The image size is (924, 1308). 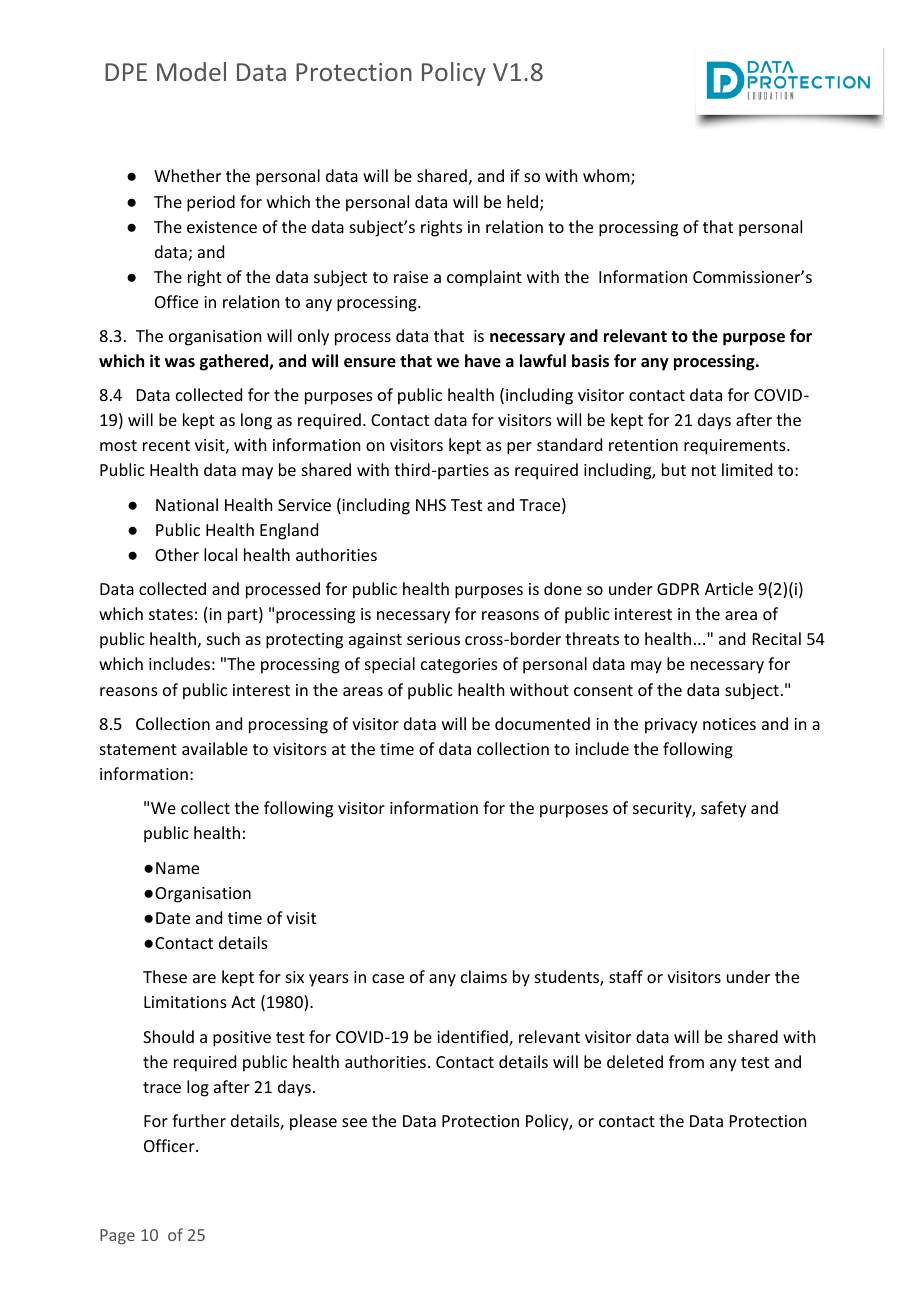 What do you see at coordinates (522, 201) in the screenshot?
I see `held` at bounding box center [522, 201].
